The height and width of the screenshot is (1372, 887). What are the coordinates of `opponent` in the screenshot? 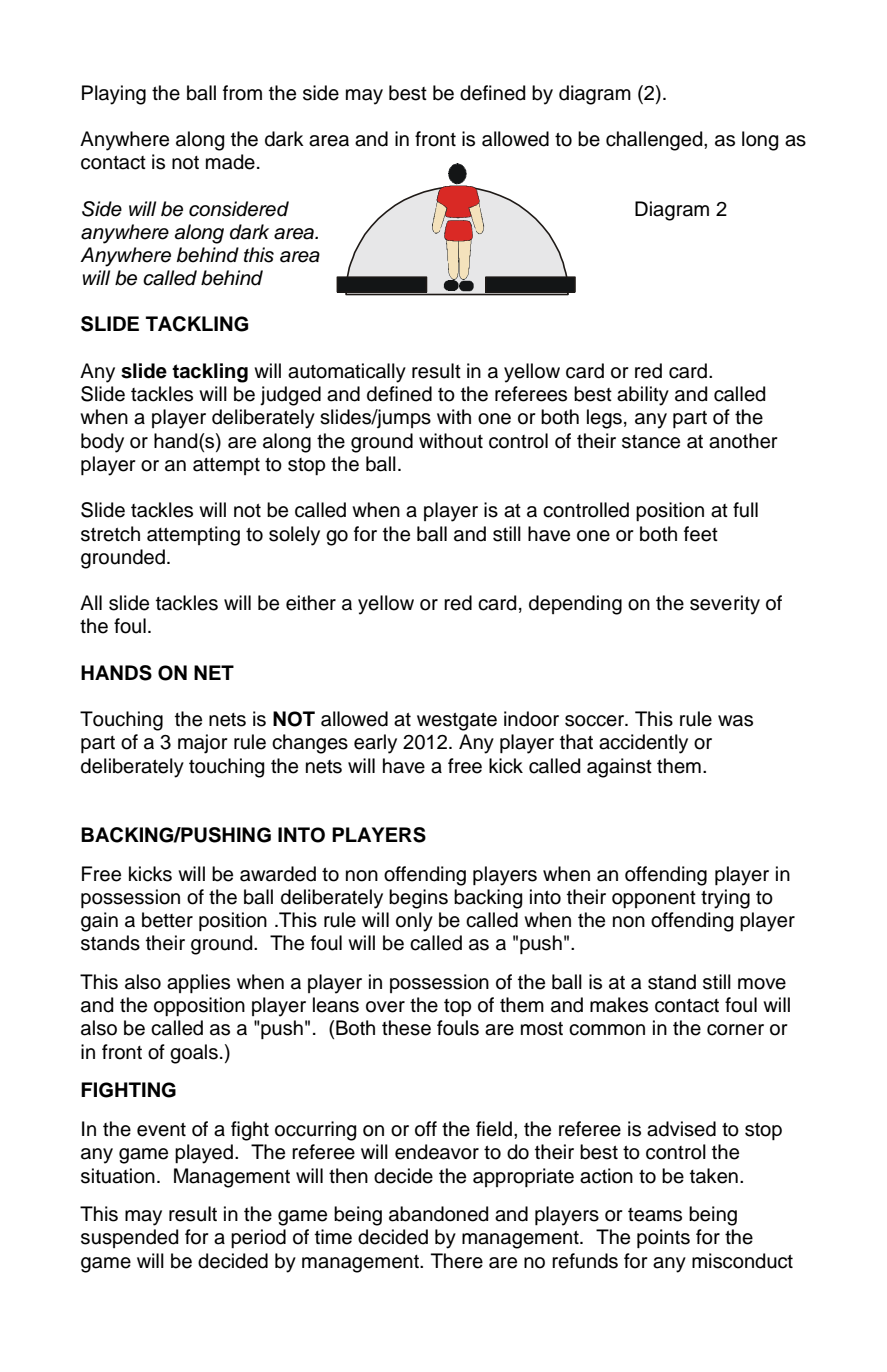 It's located at (654, 899).
